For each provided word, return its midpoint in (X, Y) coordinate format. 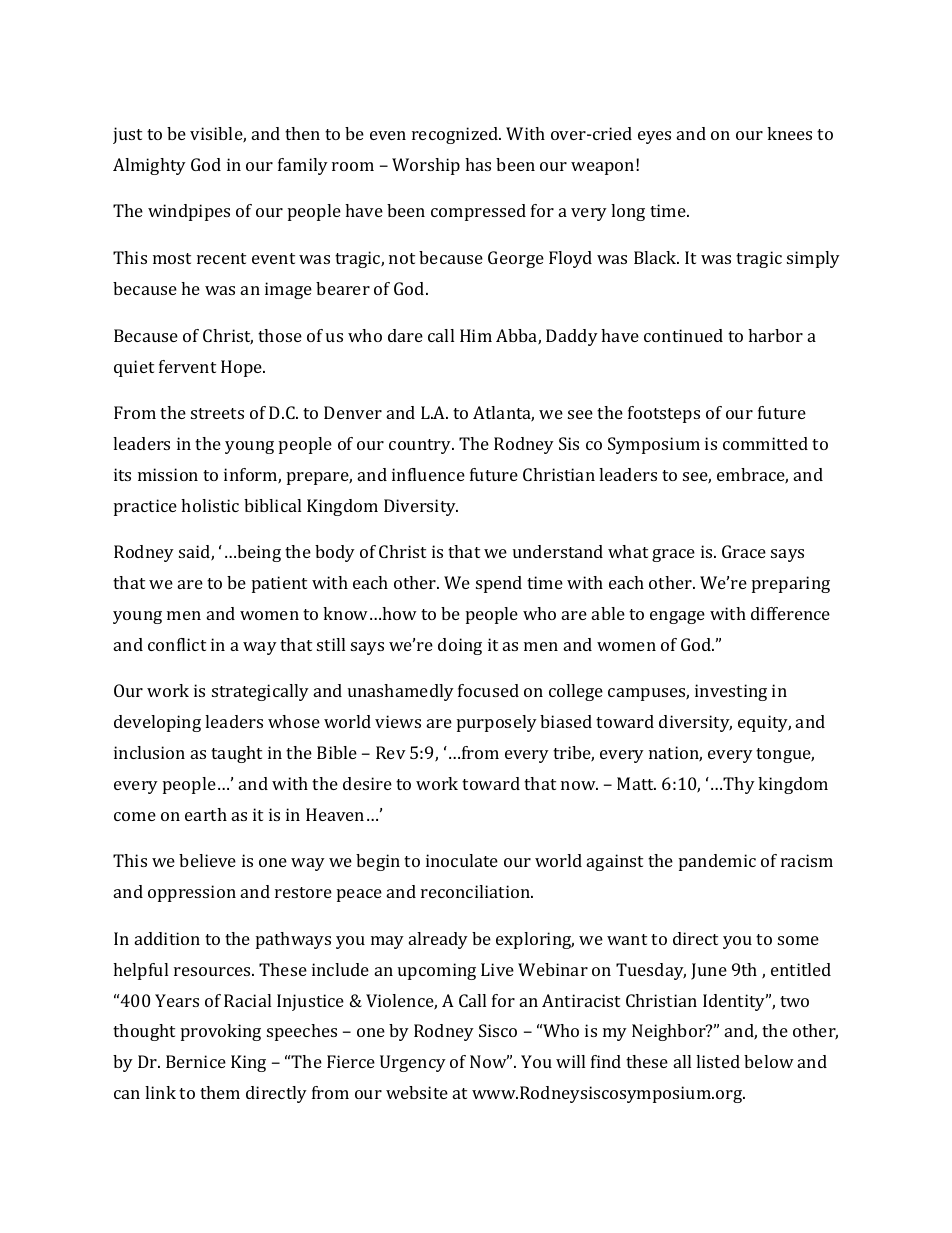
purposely (497, 723)
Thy (739, 785)
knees (789, 133)
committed (765, 443)
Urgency (413, 1063)
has (478, 164)
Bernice (196, 1061)
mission (168, 474)
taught (236, 754)
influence (428, 474)
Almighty (149, 166)
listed (718, 1061)
